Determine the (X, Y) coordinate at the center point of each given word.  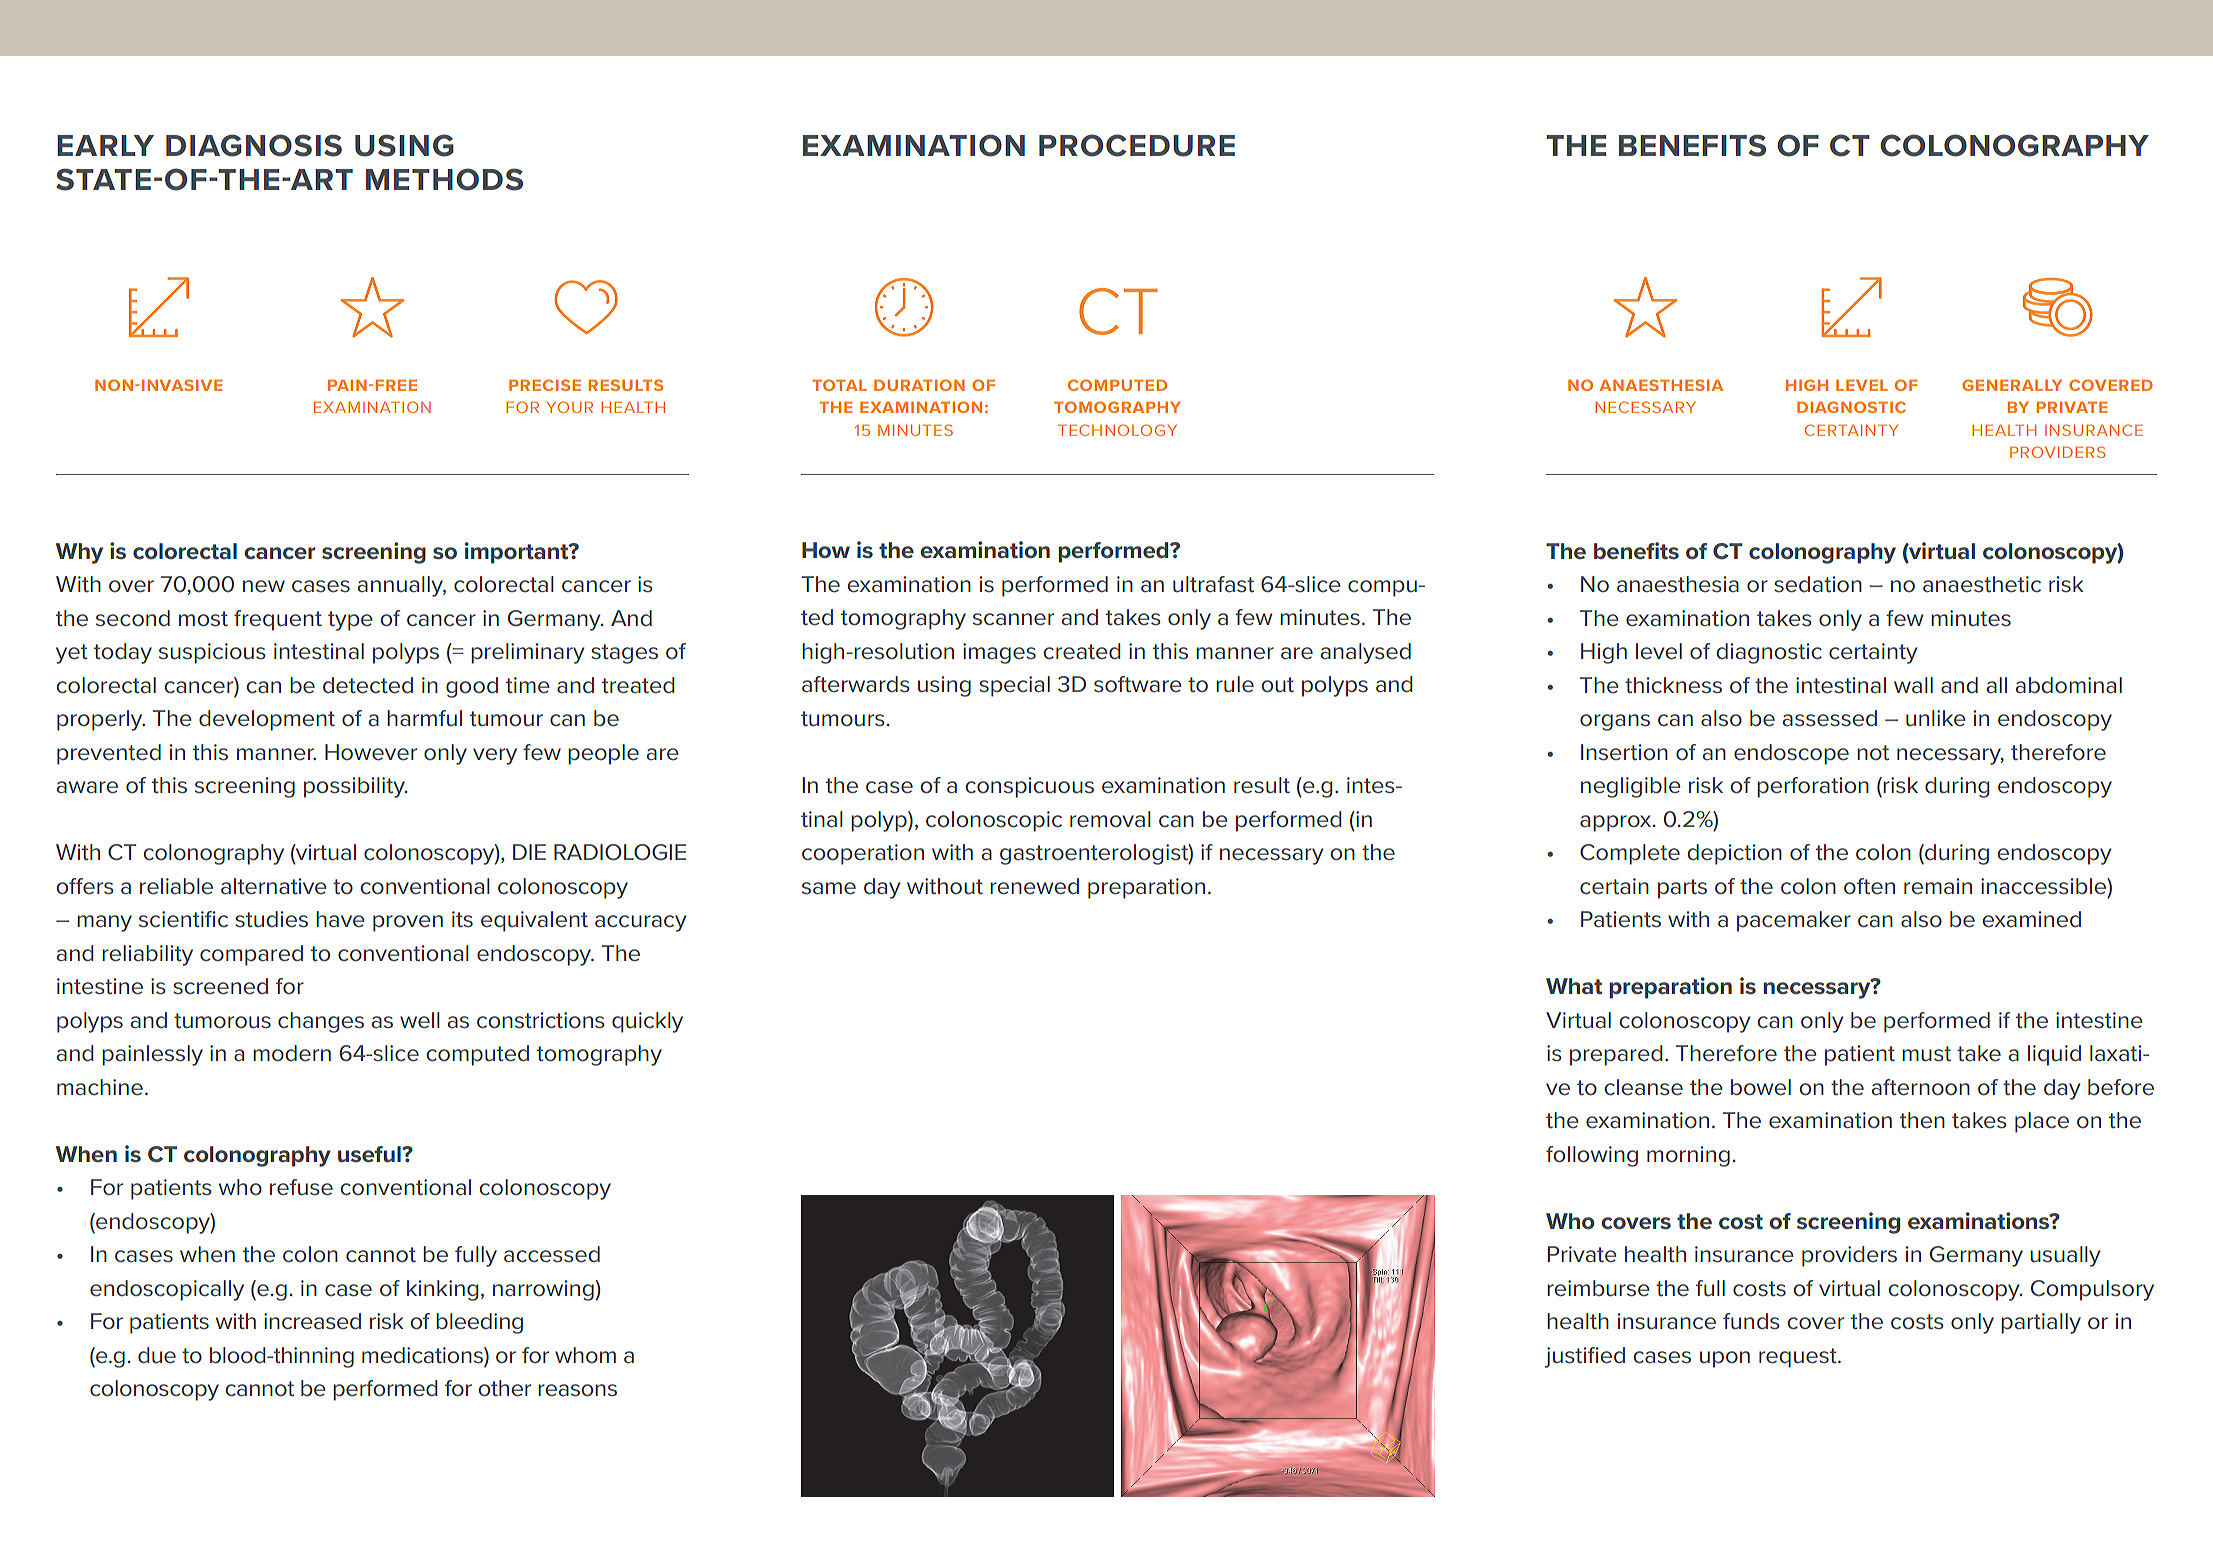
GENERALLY (2012, 385)
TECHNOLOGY (1117, 430)
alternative (274, 886)
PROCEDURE (1137, 145)
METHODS (444, 179)
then (1922, 1120)
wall (1913, 685)
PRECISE (545, 385)
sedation (1818, 584)
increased (312, 1321)
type (350, 621)
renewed (1034, 886)
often (1869, 886)
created (1081, 651)
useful (370, 1154)
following (1592, 1156)
